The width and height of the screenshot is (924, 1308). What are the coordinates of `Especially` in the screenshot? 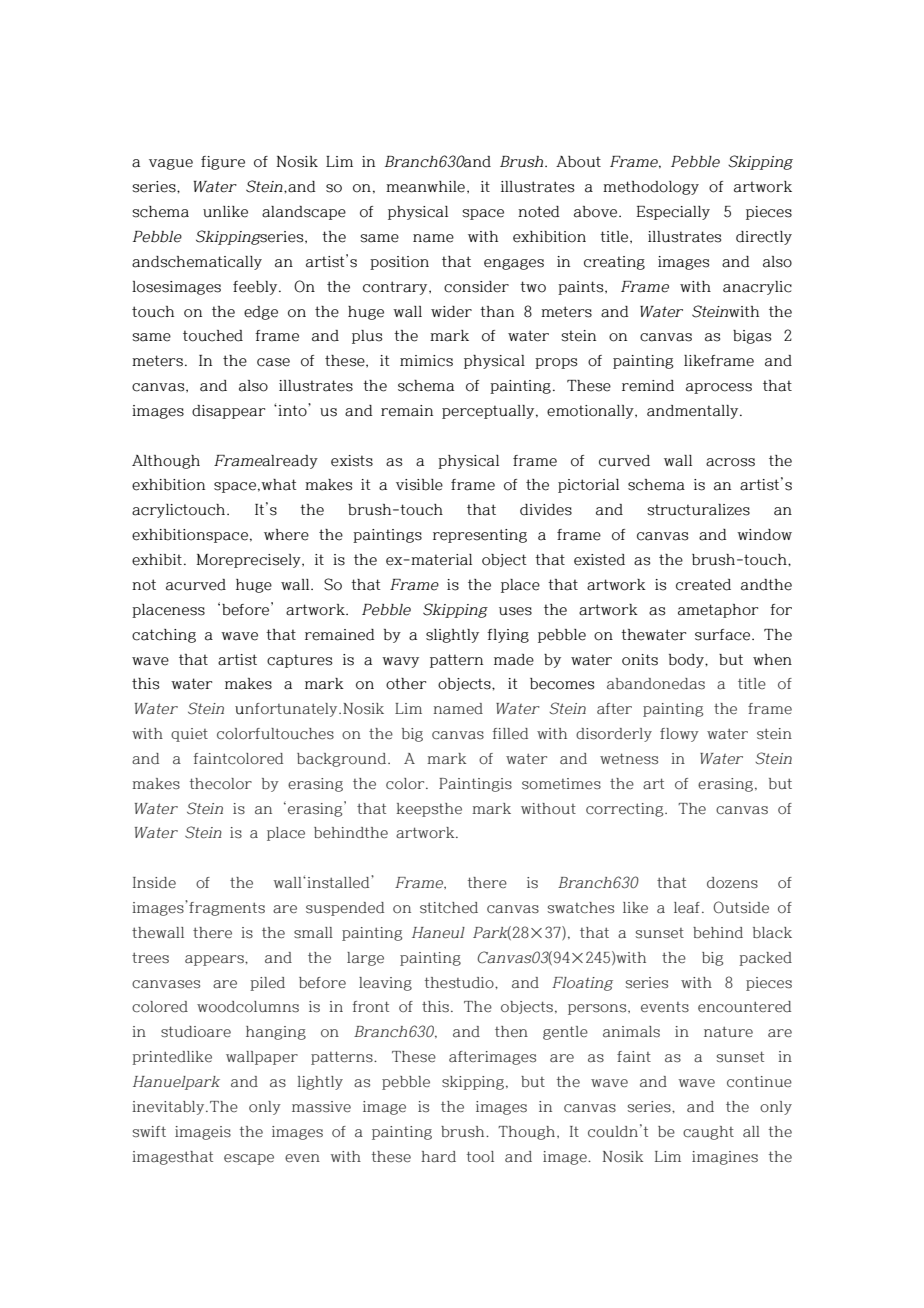 It's located at (673, 213).
